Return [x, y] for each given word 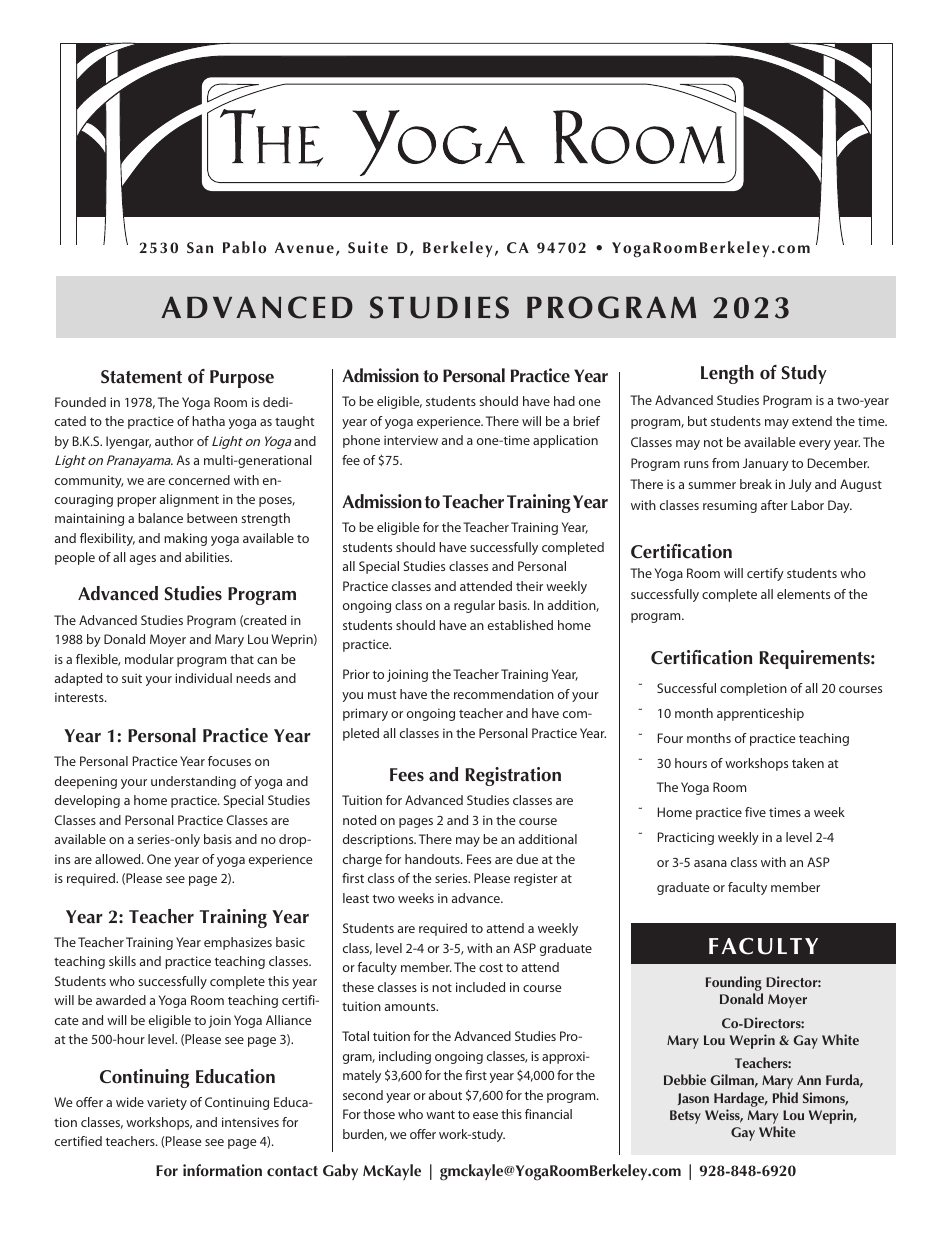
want [440, 1114]
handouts [433, 859]
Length [727, 374]
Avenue [304, 248]
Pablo [244, 247]
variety [167, 1103]
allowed [119, 859]
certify [765, 574]
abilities [208, 557]
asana [710, 863]
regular [474, 606]
